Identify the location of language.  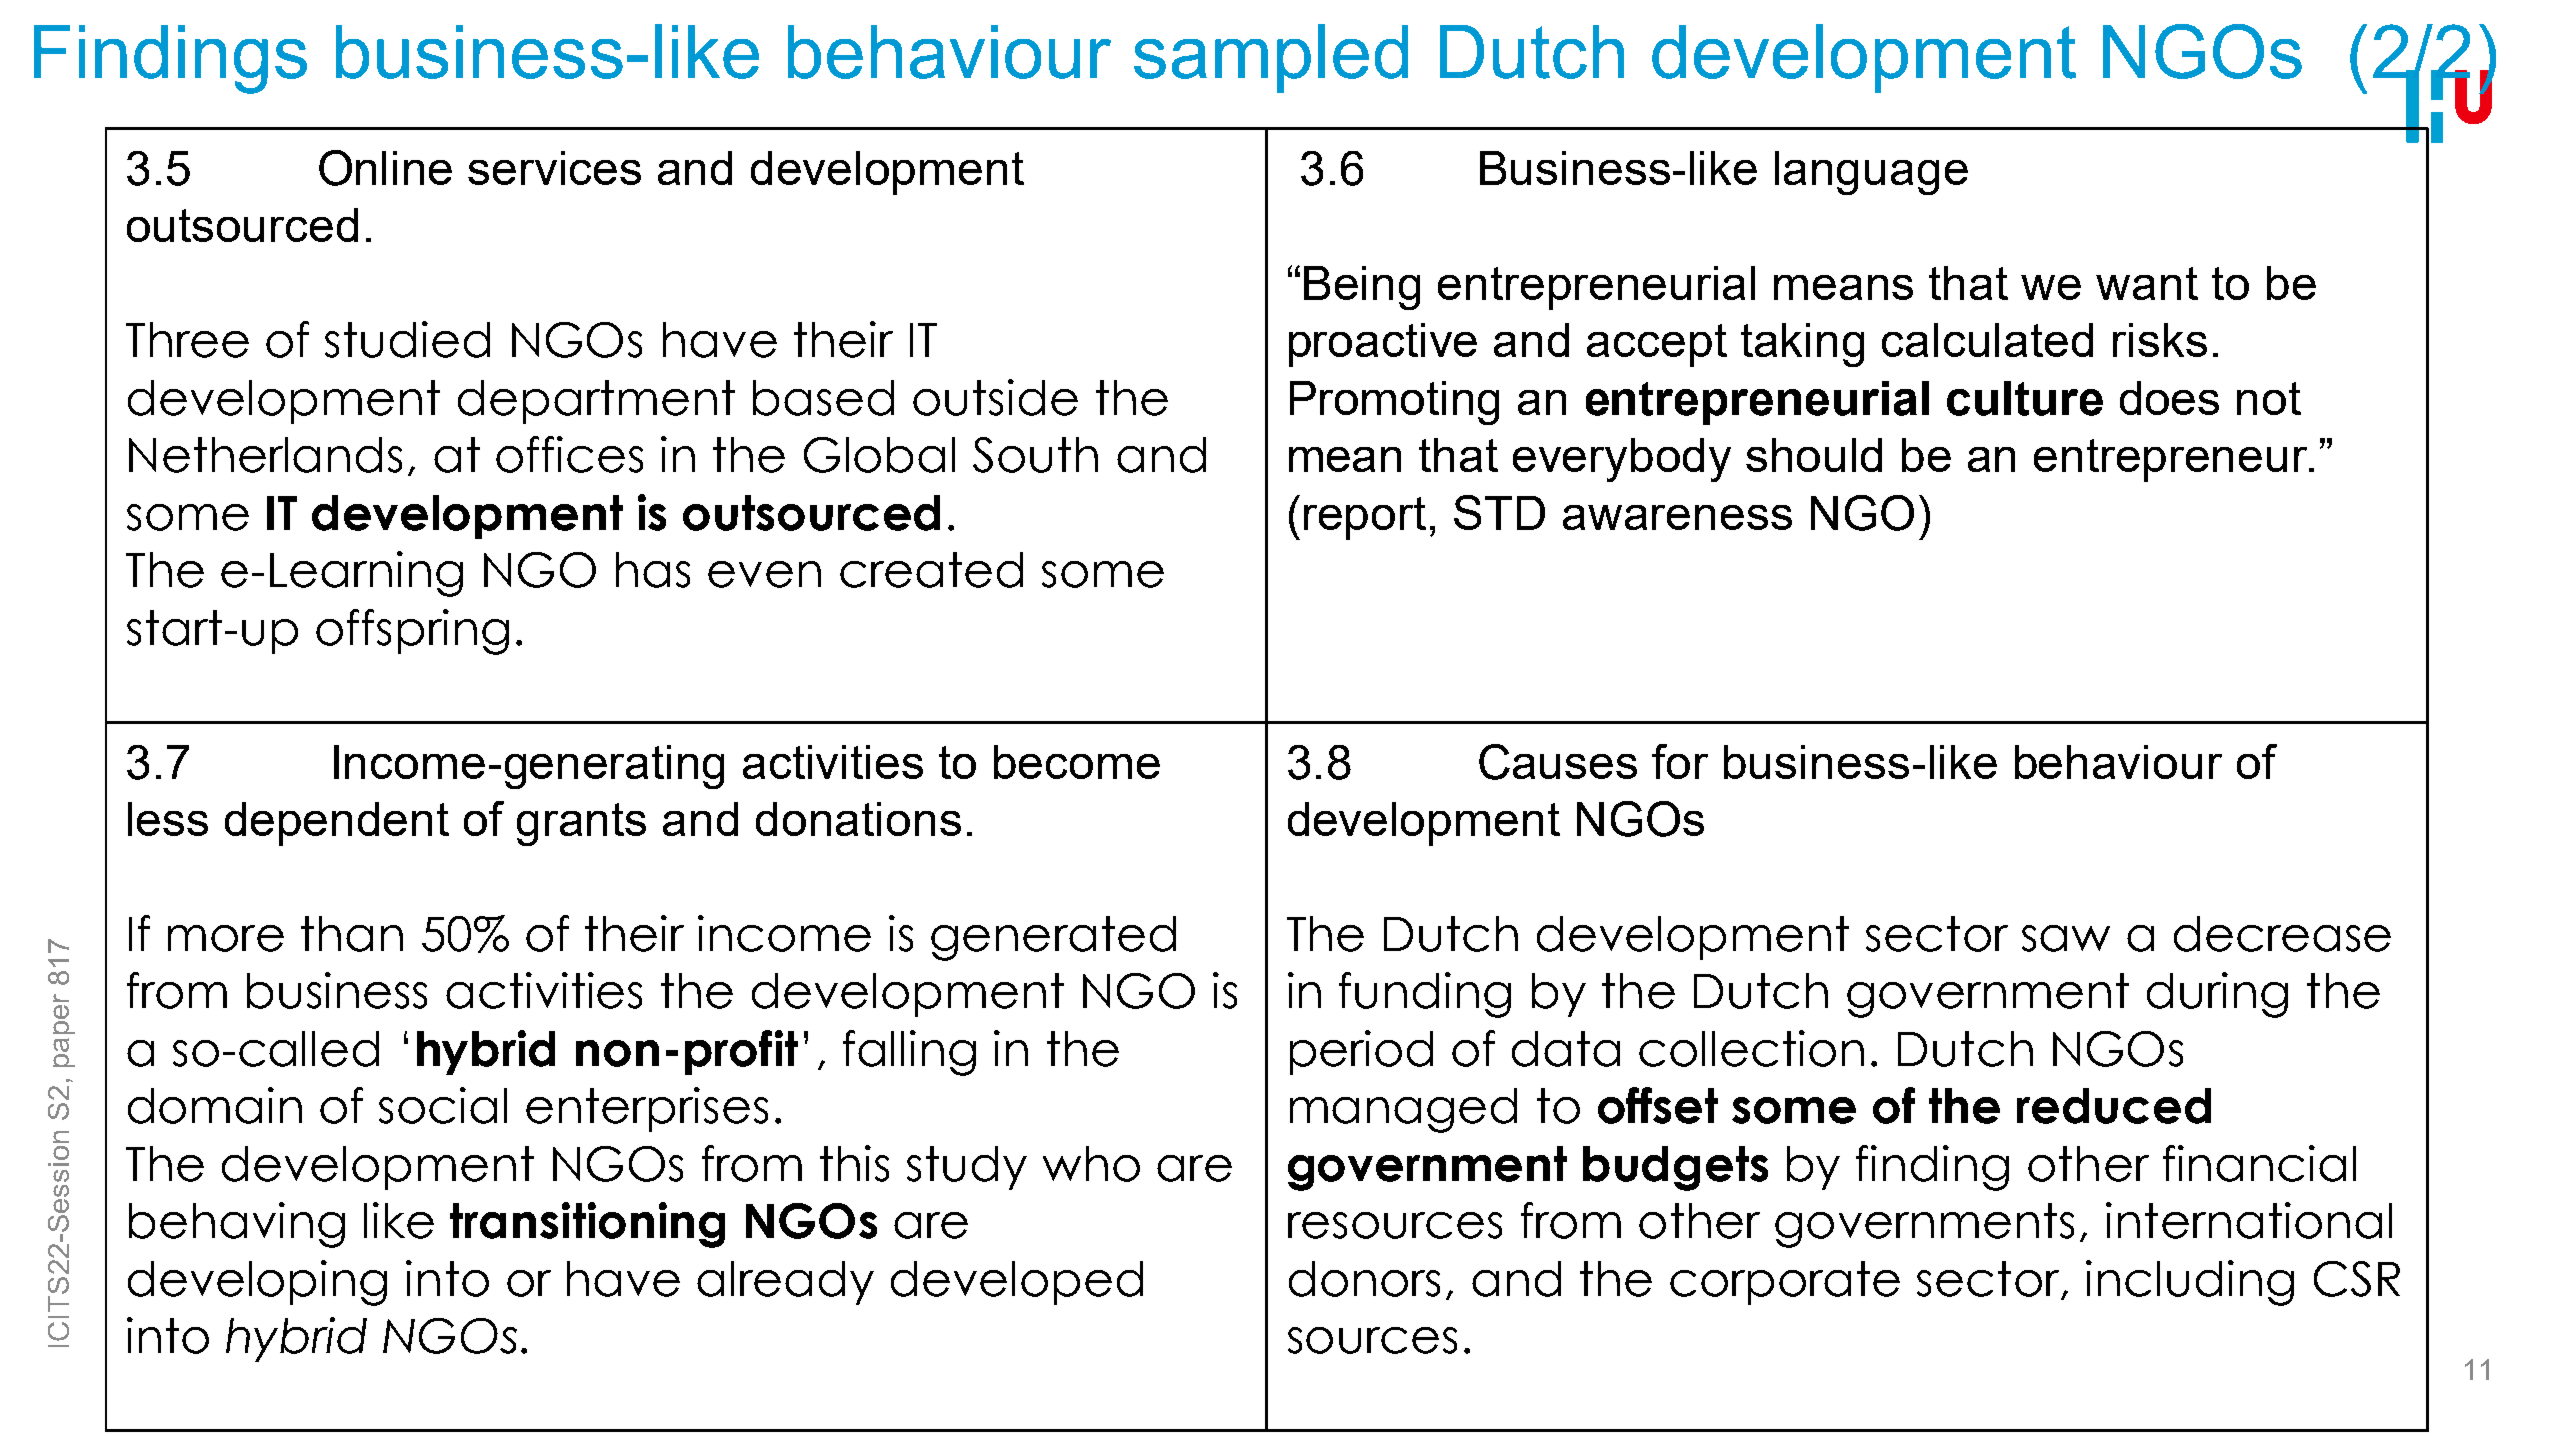
(1871, 173).
